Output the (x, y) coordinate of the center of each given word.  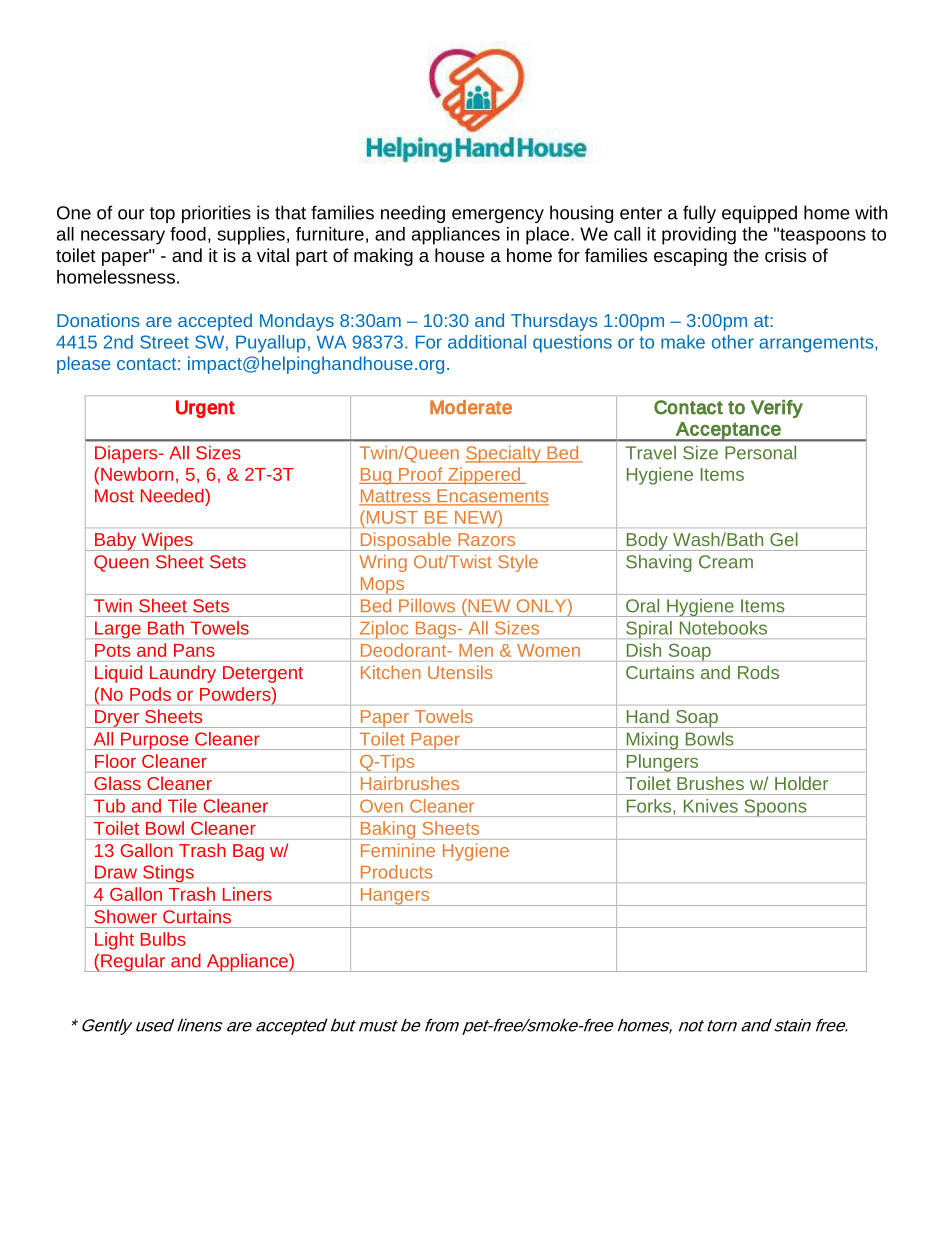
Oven (381, 806)
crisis (785, 255)
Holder (801, 783)
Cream (726, 562)
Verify (777, 409)
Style (518, 563)
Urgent (205, 409)
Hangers (395, 897)
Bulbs (163, 939)
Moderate (471, 407)
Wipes (167, 541)
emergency (498, 216)
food (188, 234)
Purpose (155, 741)
